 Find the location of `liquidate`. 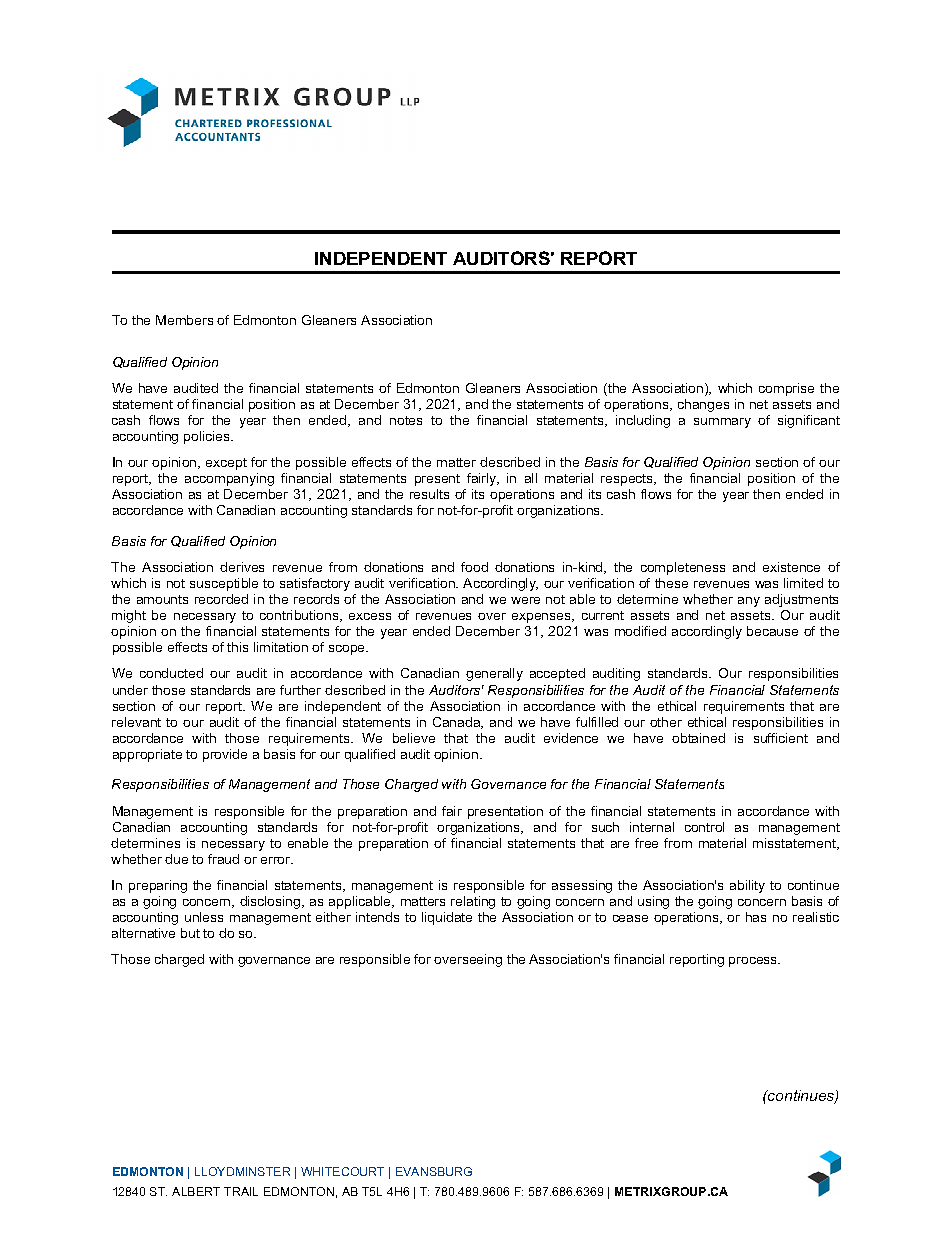

liquidate is located at coordinates (447, 918).
